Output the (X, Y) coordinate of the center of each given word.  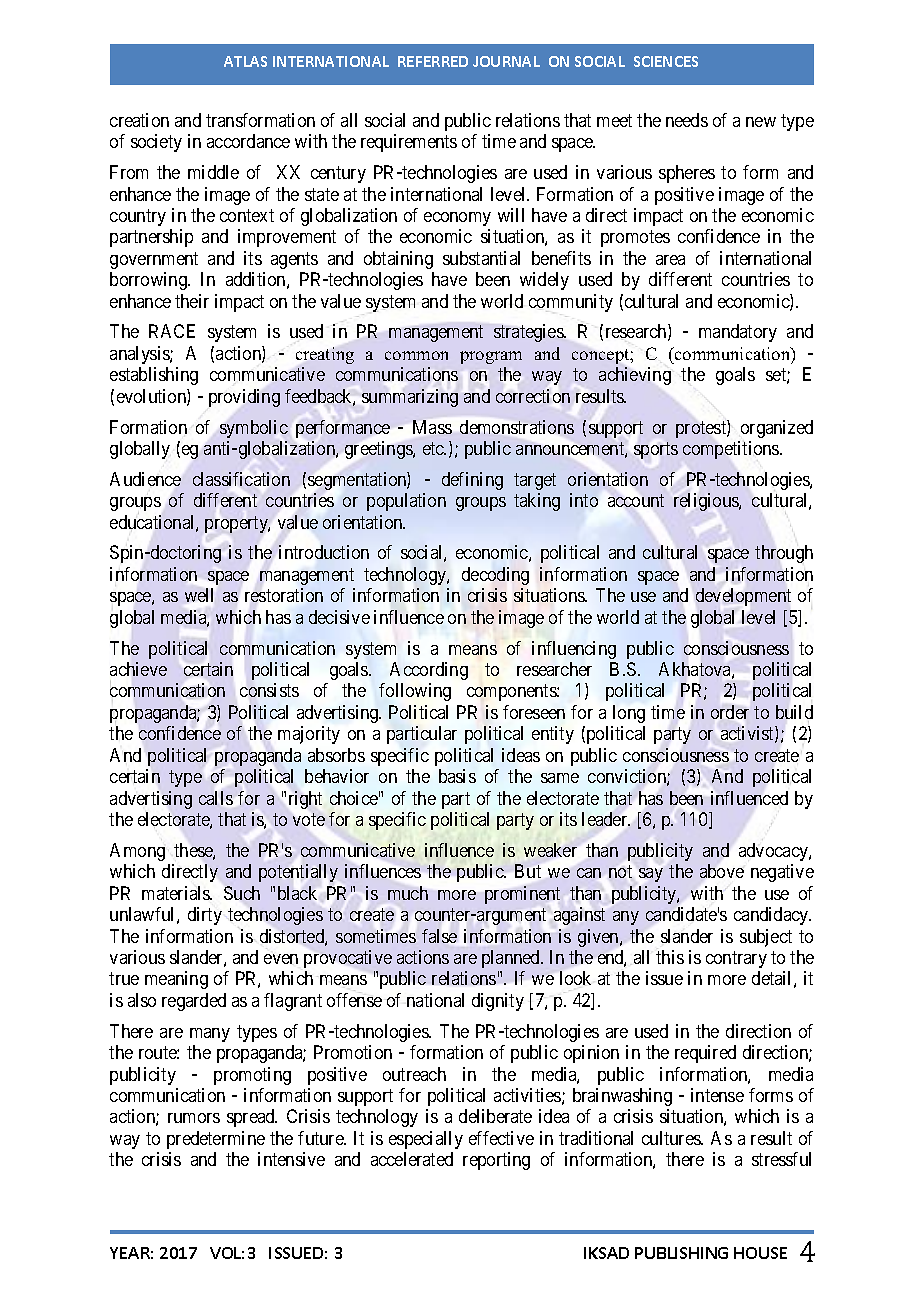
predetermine (216, 1140)
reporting (496, 1161)
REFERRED (433, 61)
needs (687, 120)
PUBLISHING (681, 1253)
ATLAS (245, 61)
